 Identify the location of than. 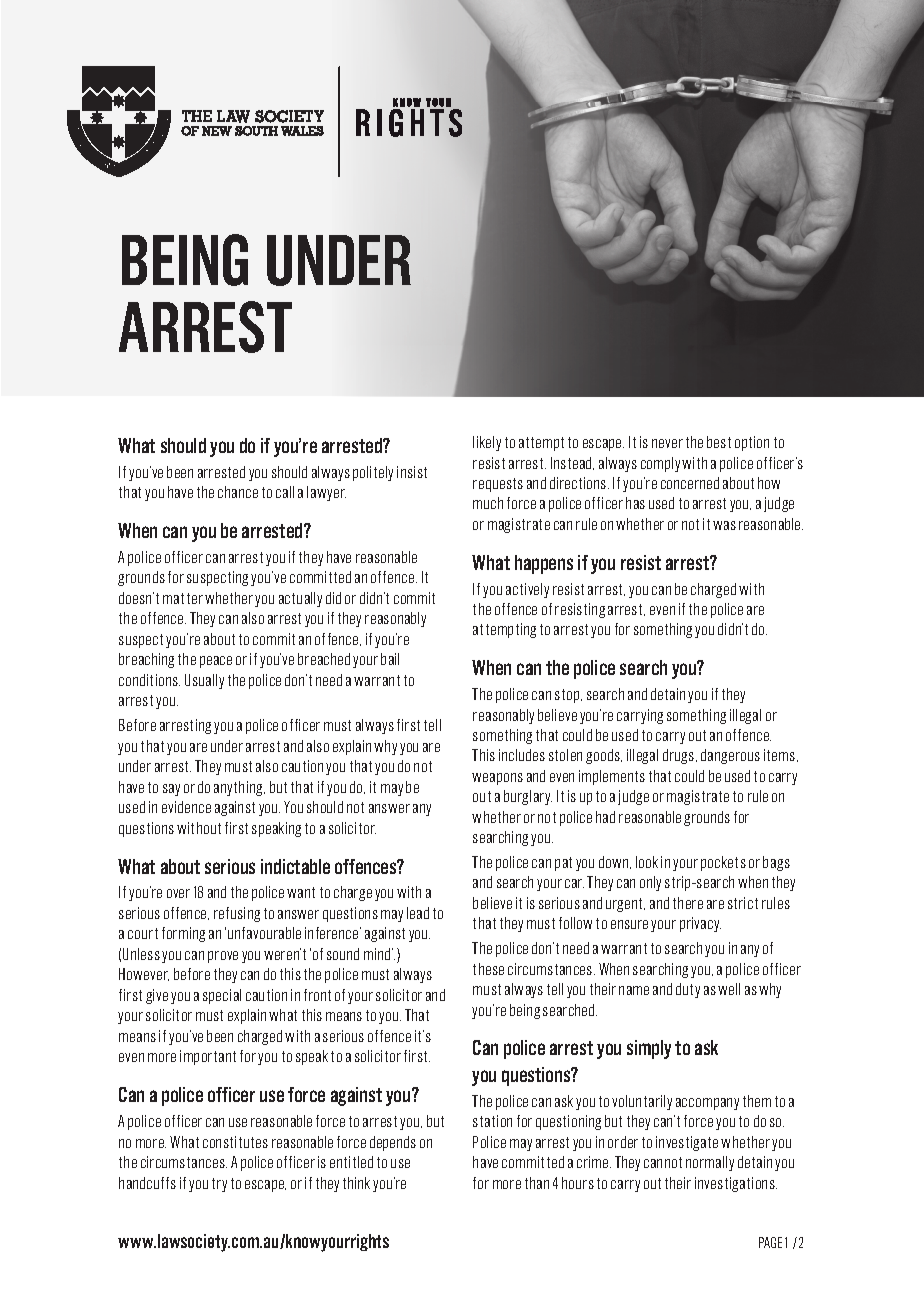
(537, 1183).
